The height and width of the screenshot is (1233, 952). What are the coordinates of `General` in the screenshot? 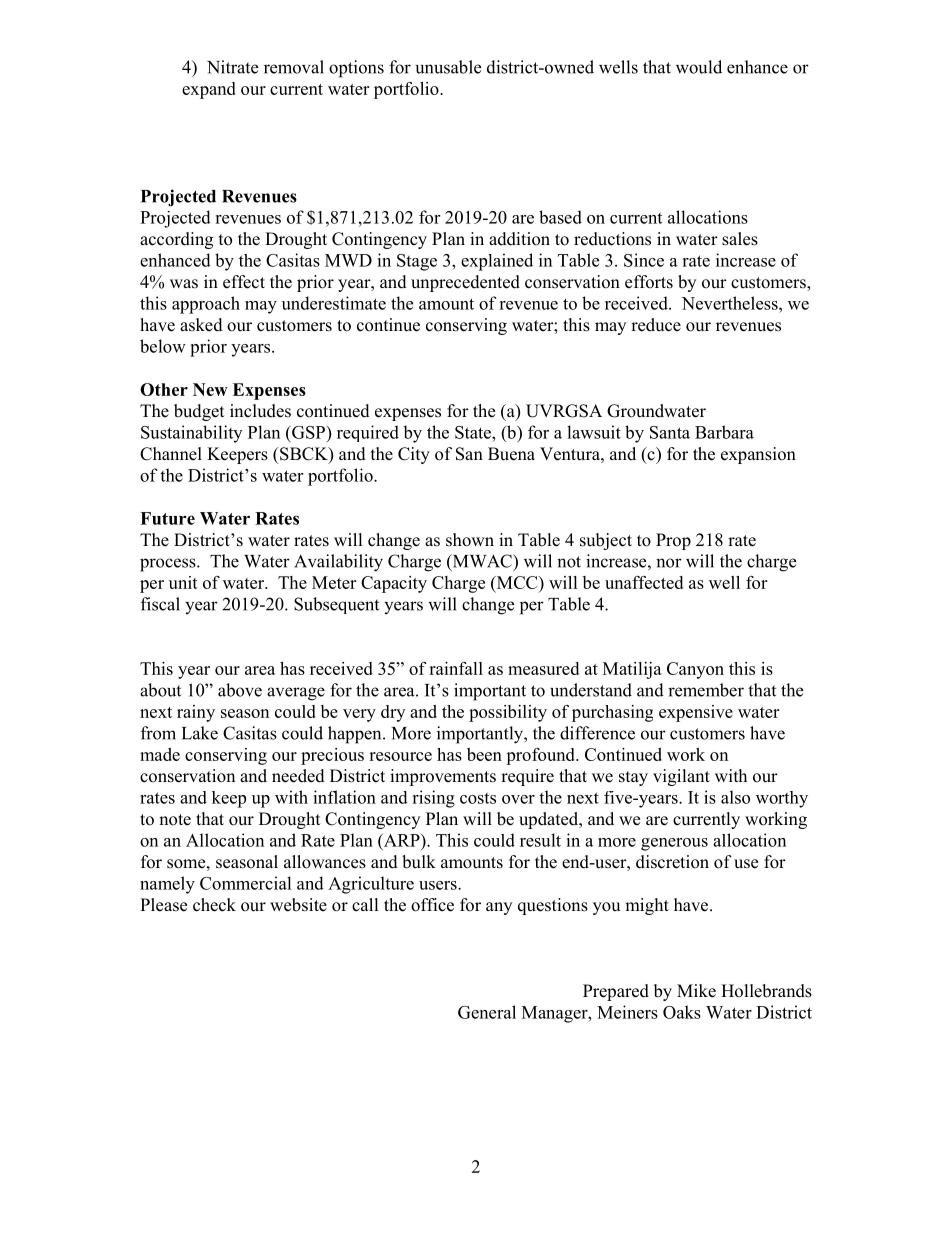 It's located at (487, 1012).
